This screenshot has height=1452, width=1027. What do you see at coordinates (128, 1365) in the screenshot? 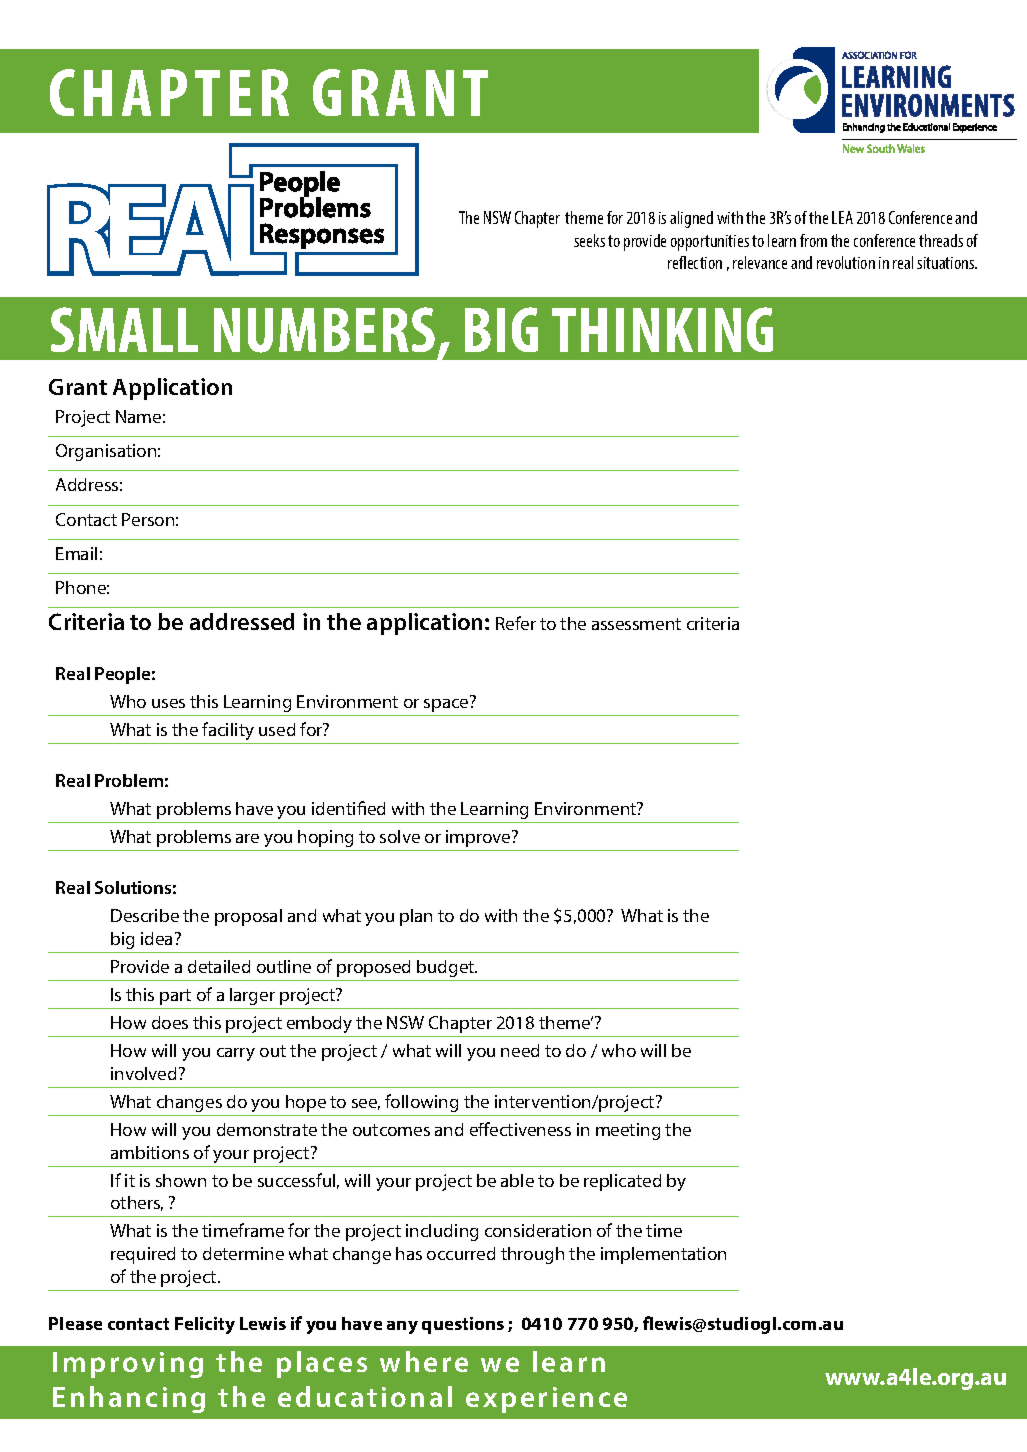
I see `Improving` at bounding box center [128, 1365].
